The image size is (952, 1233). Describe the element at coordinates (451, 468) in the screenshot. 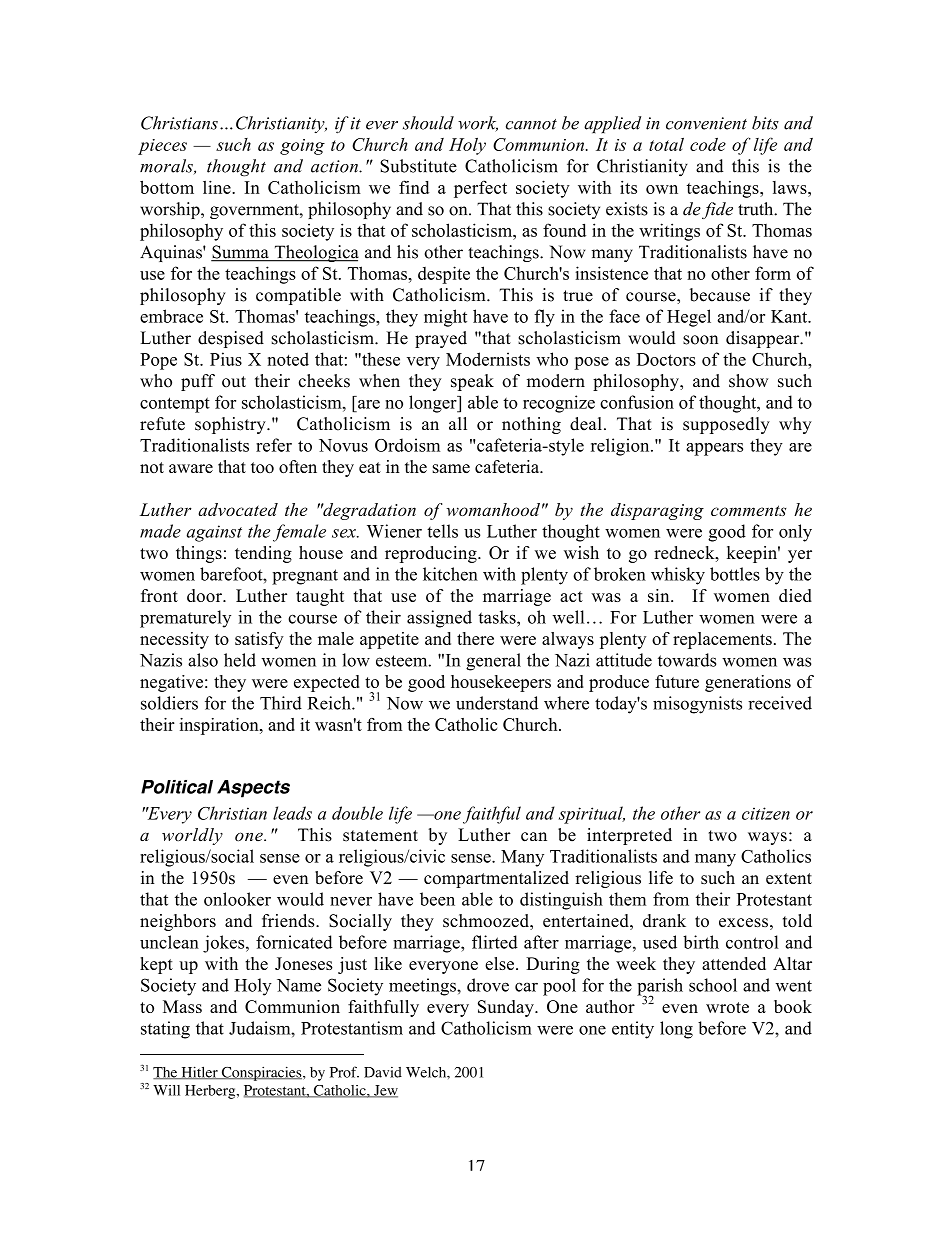

I see `same` at that location.
